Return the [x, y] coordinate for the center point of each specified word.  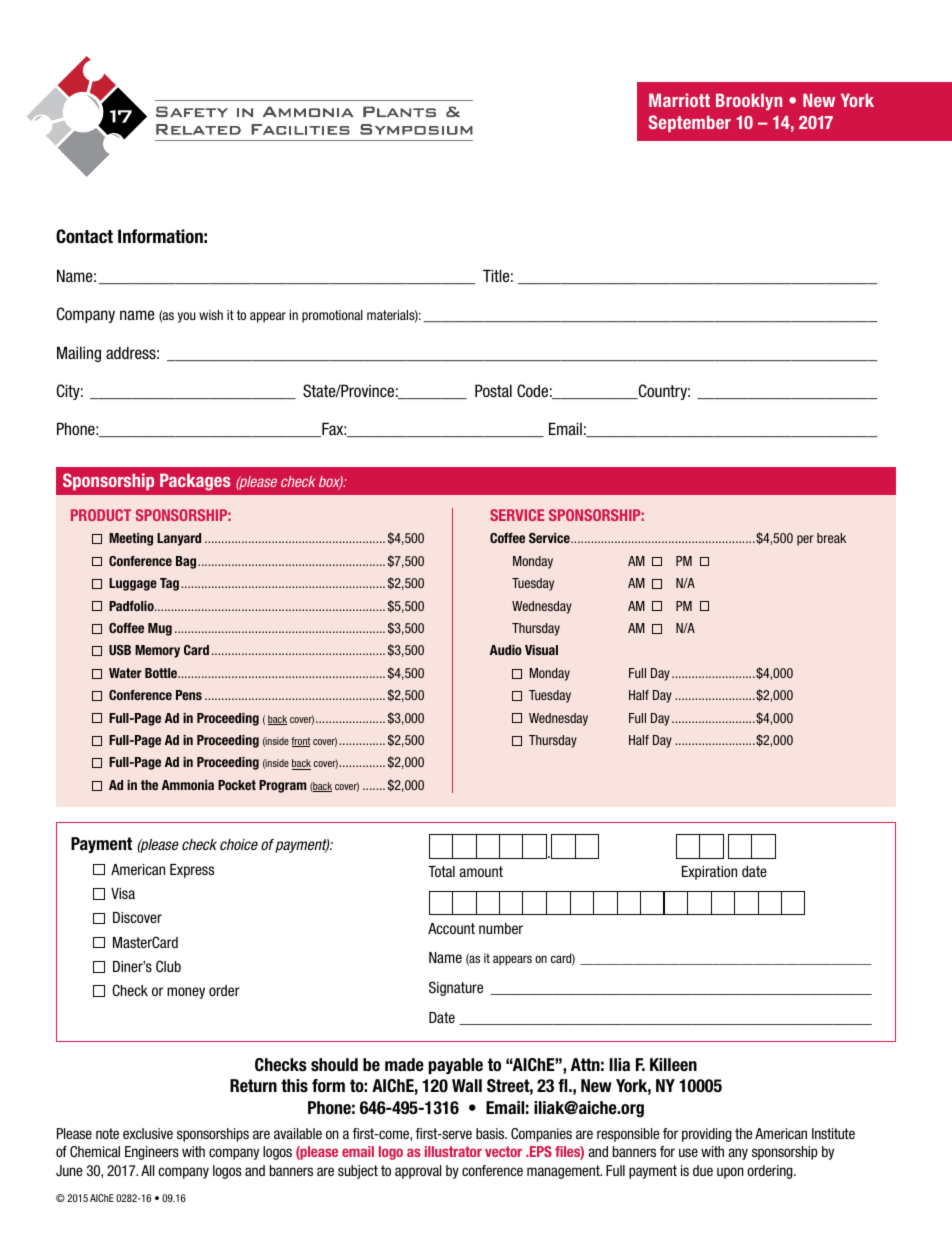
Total [441, 871]
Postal [493, 391]
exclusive [148, 1133]
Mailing [79, 354]
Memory [157, 651]
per [805, 540]
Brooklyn [749, 101]
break [831, 538]
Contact [84, 236]
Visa [123, 893]
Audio [506, 650]
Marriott [679, 100]
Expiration [709, 873]
